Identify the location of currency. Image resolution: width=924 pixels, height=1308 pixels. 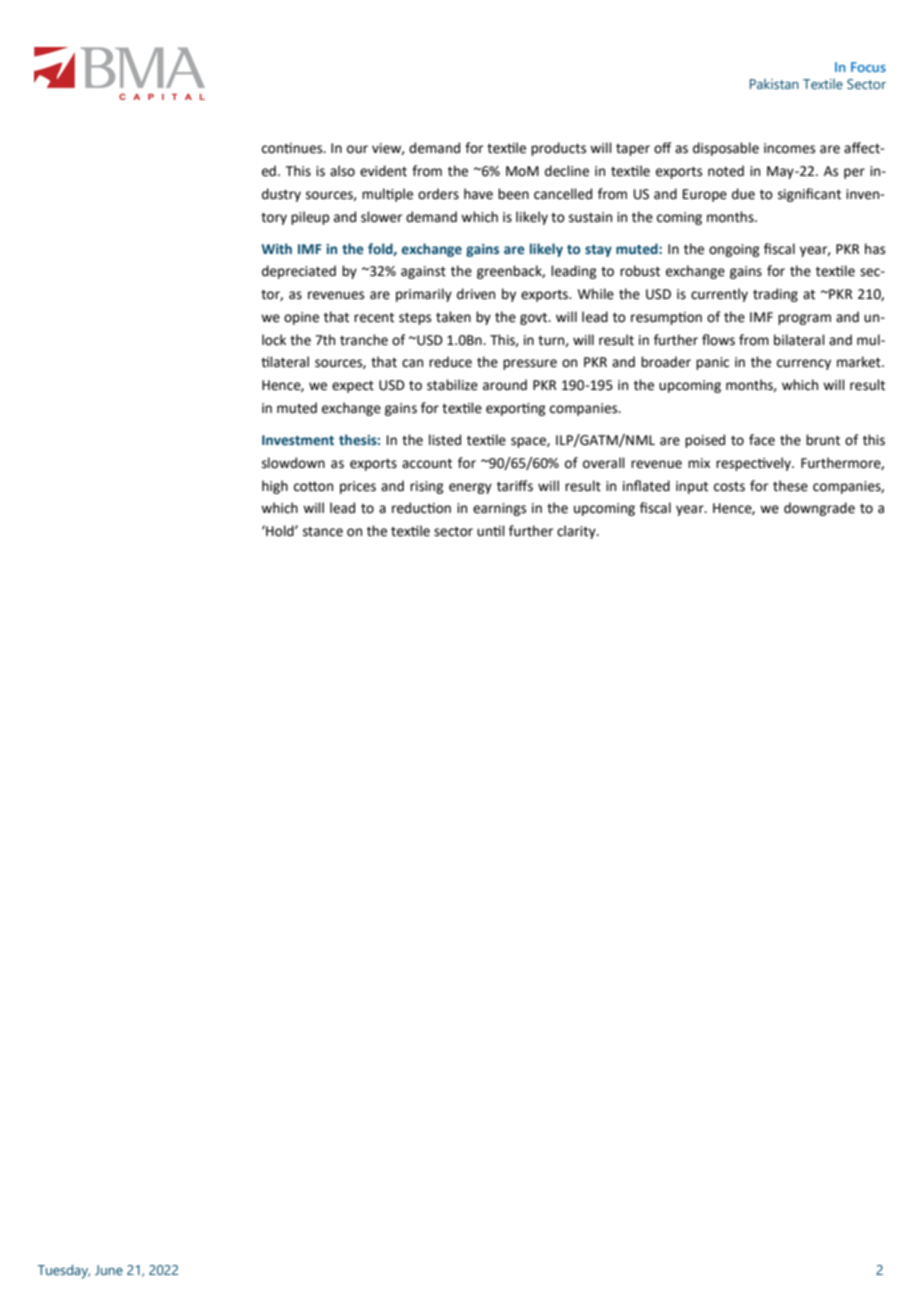
(804, 364).
